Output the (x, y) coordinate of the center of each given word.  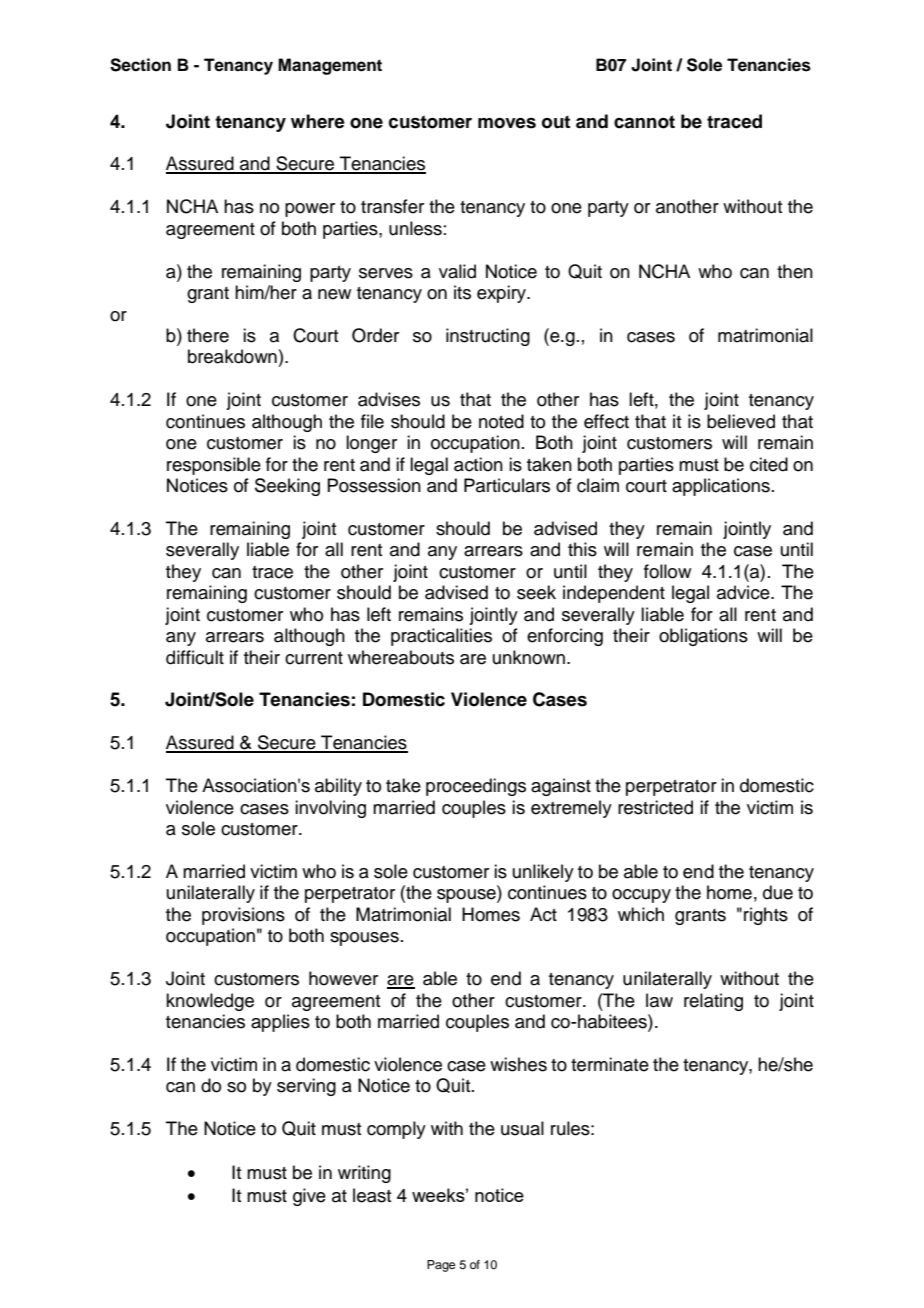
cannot (644, 122)
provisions (243, 916)
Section (140, 65)
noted (501, 421)
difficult (195, 657)
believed (741, 421)
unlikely (543, 873)
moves (507, 123)
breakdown (232, 356)
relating (713, 1002)
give (309, 1197)
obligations (703, 637)
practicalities (441, 637)
